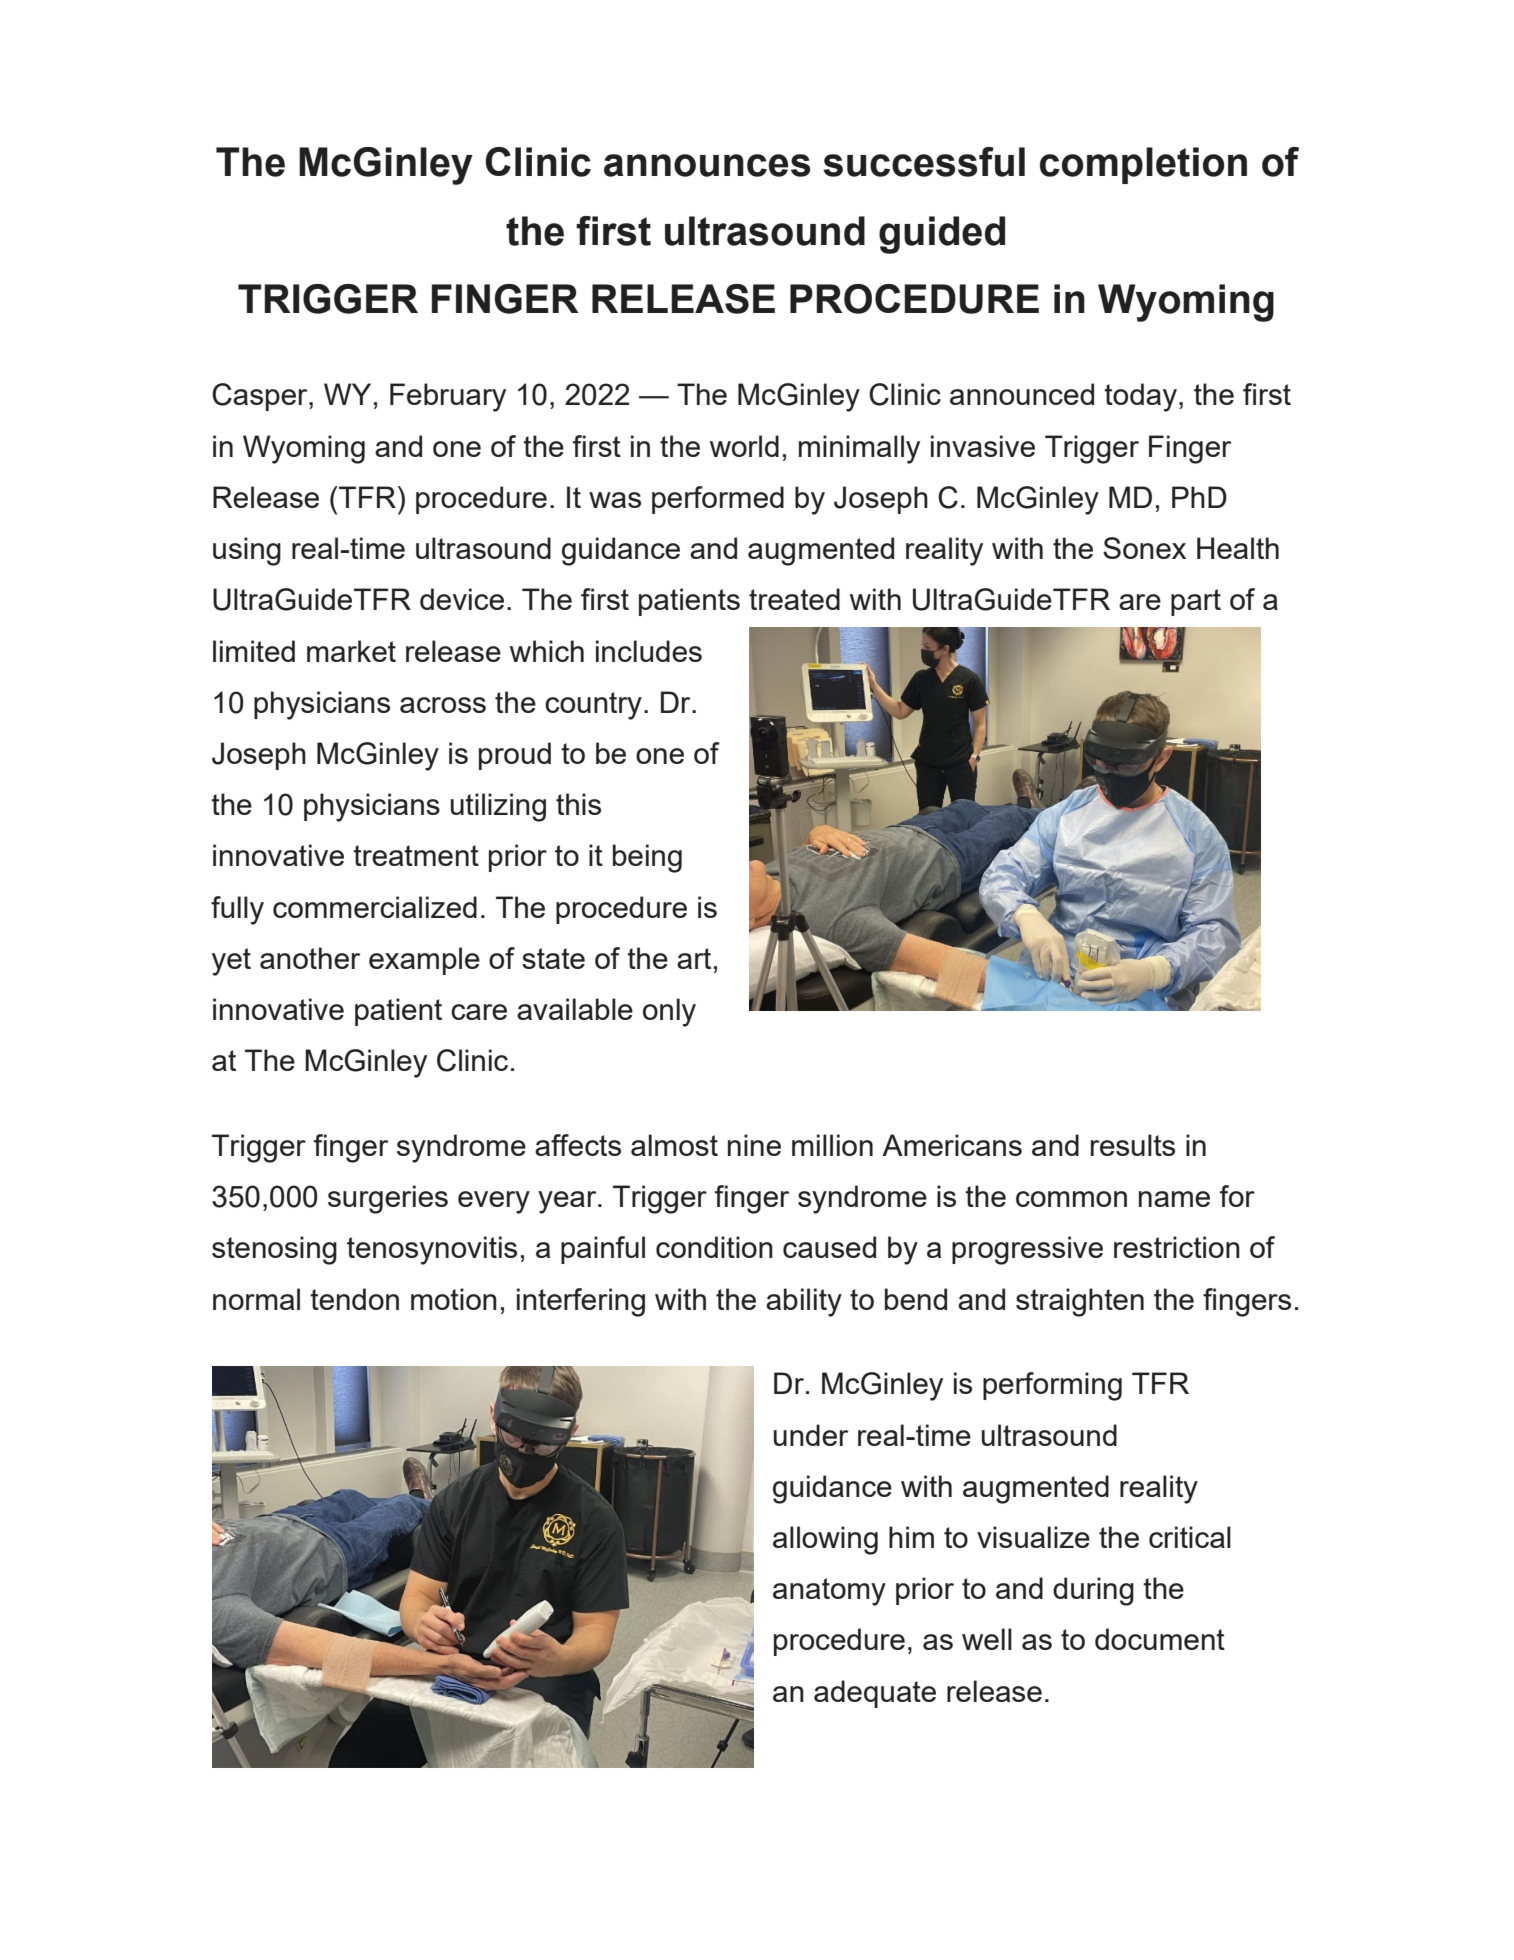  What do you see at coordinates (714, 1247) in the screenshot?
I see `condition` at bounding box center [714, 1247].
